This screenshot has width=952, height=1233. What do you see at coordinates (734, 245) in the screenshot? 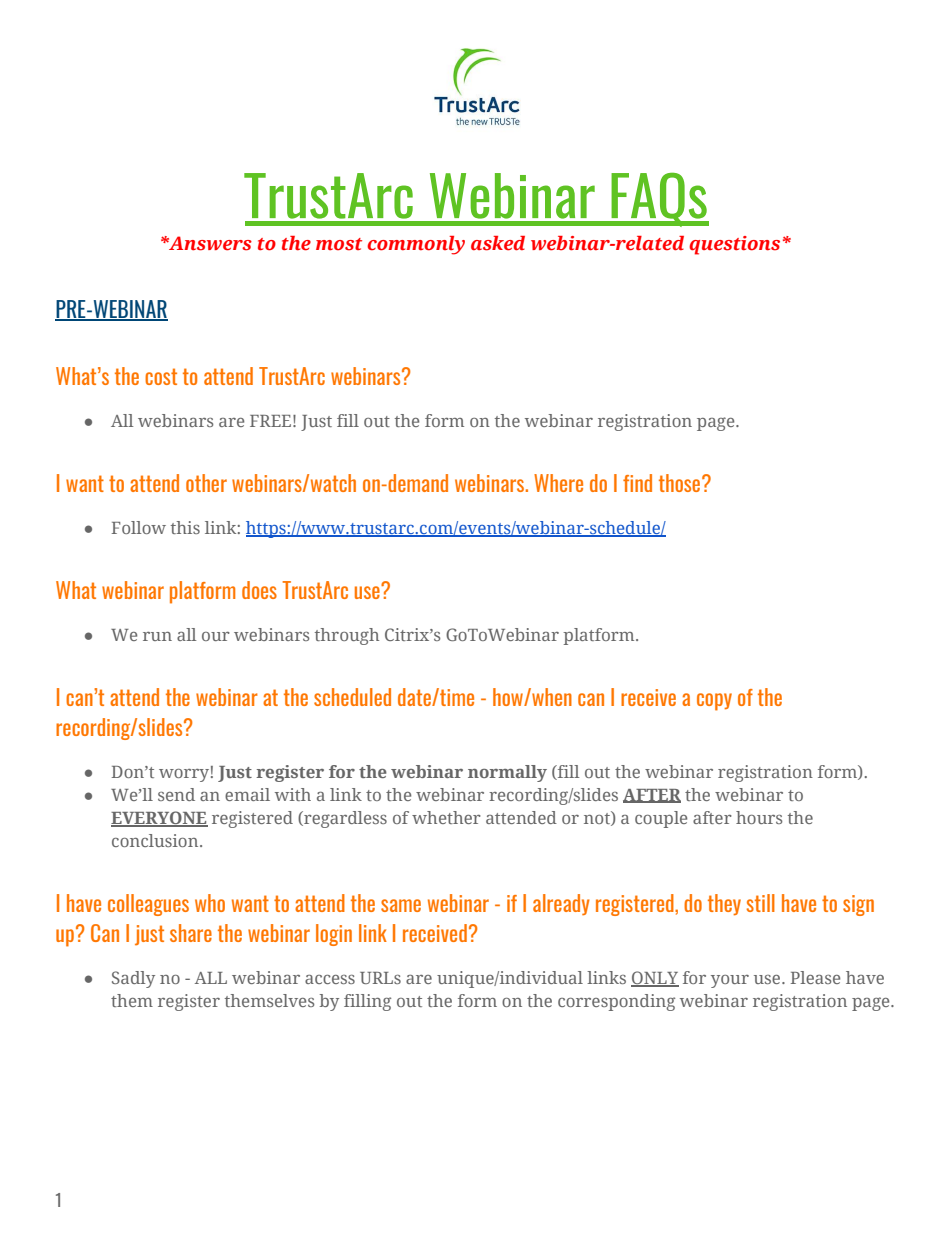
I see `questions` at bounding box center [734, 245].
